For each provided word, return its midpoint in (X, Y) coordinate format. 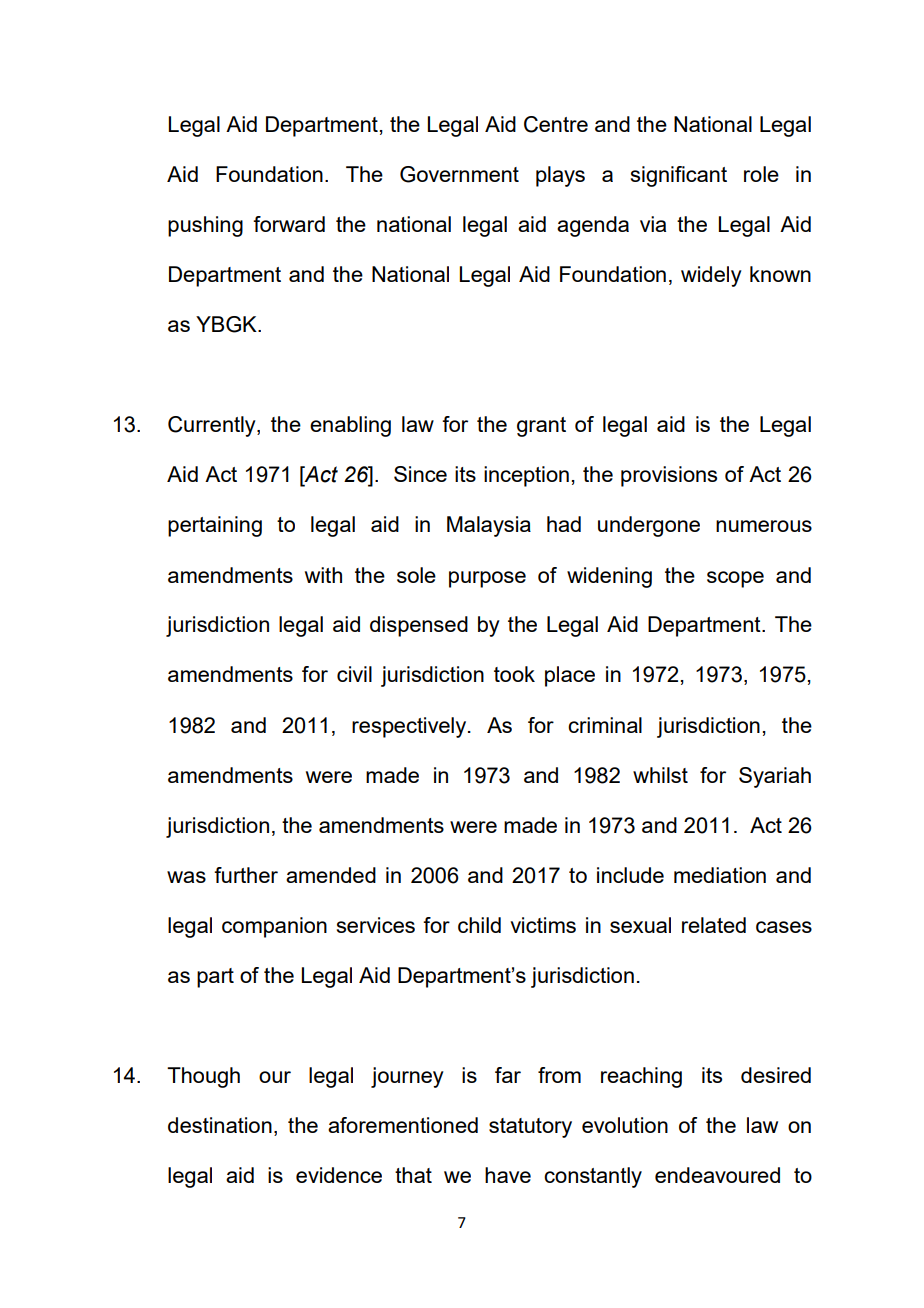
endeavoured (717, 1175)
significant (679, 176)
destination (220, 1125)
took (514, 674)
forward (289, 224)
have (508, 1175)
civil (354, 674)
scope (735, 579)
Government (459, 174)
